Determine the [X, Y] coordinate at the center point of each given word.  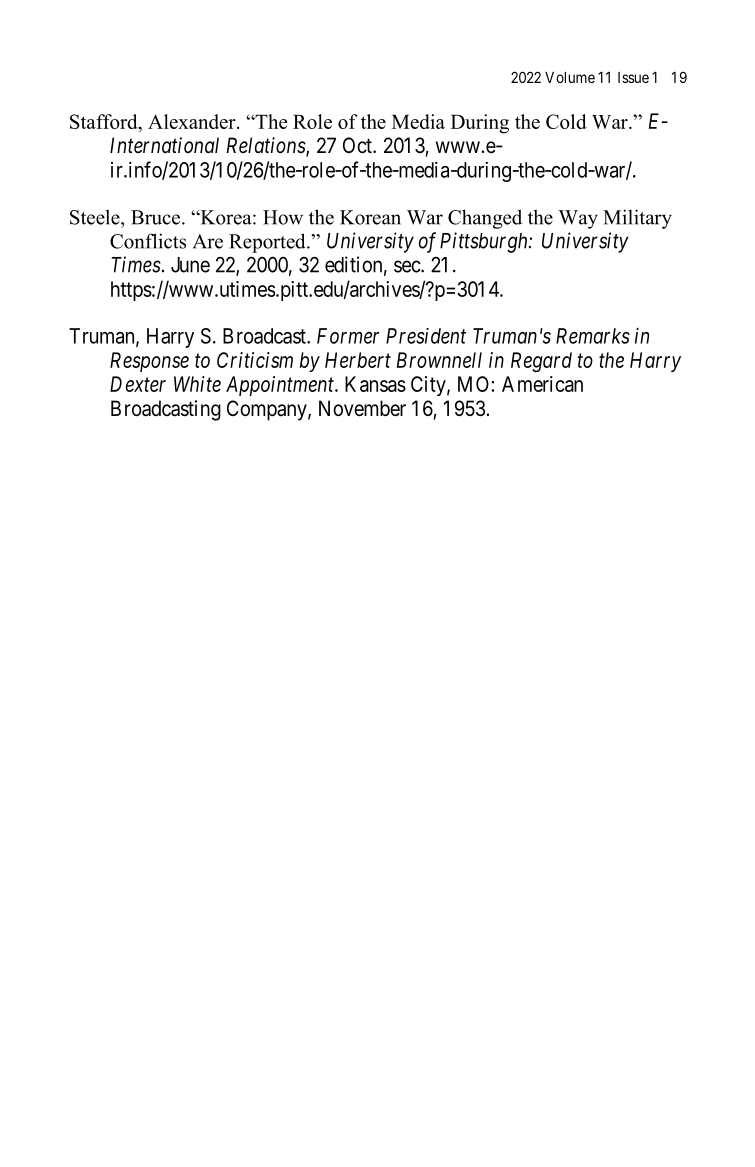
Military [637, 219]
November [362, 408]
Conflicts [148, 241]
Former [348, 336]
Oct [358, 145]
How [283, 217]
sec [408, 266]
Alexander [193, 121]
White [197, 384]
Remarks [593, 336]
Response [149, 362]
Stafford [105, 123]
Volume [570, 77]
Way [578, 219]
